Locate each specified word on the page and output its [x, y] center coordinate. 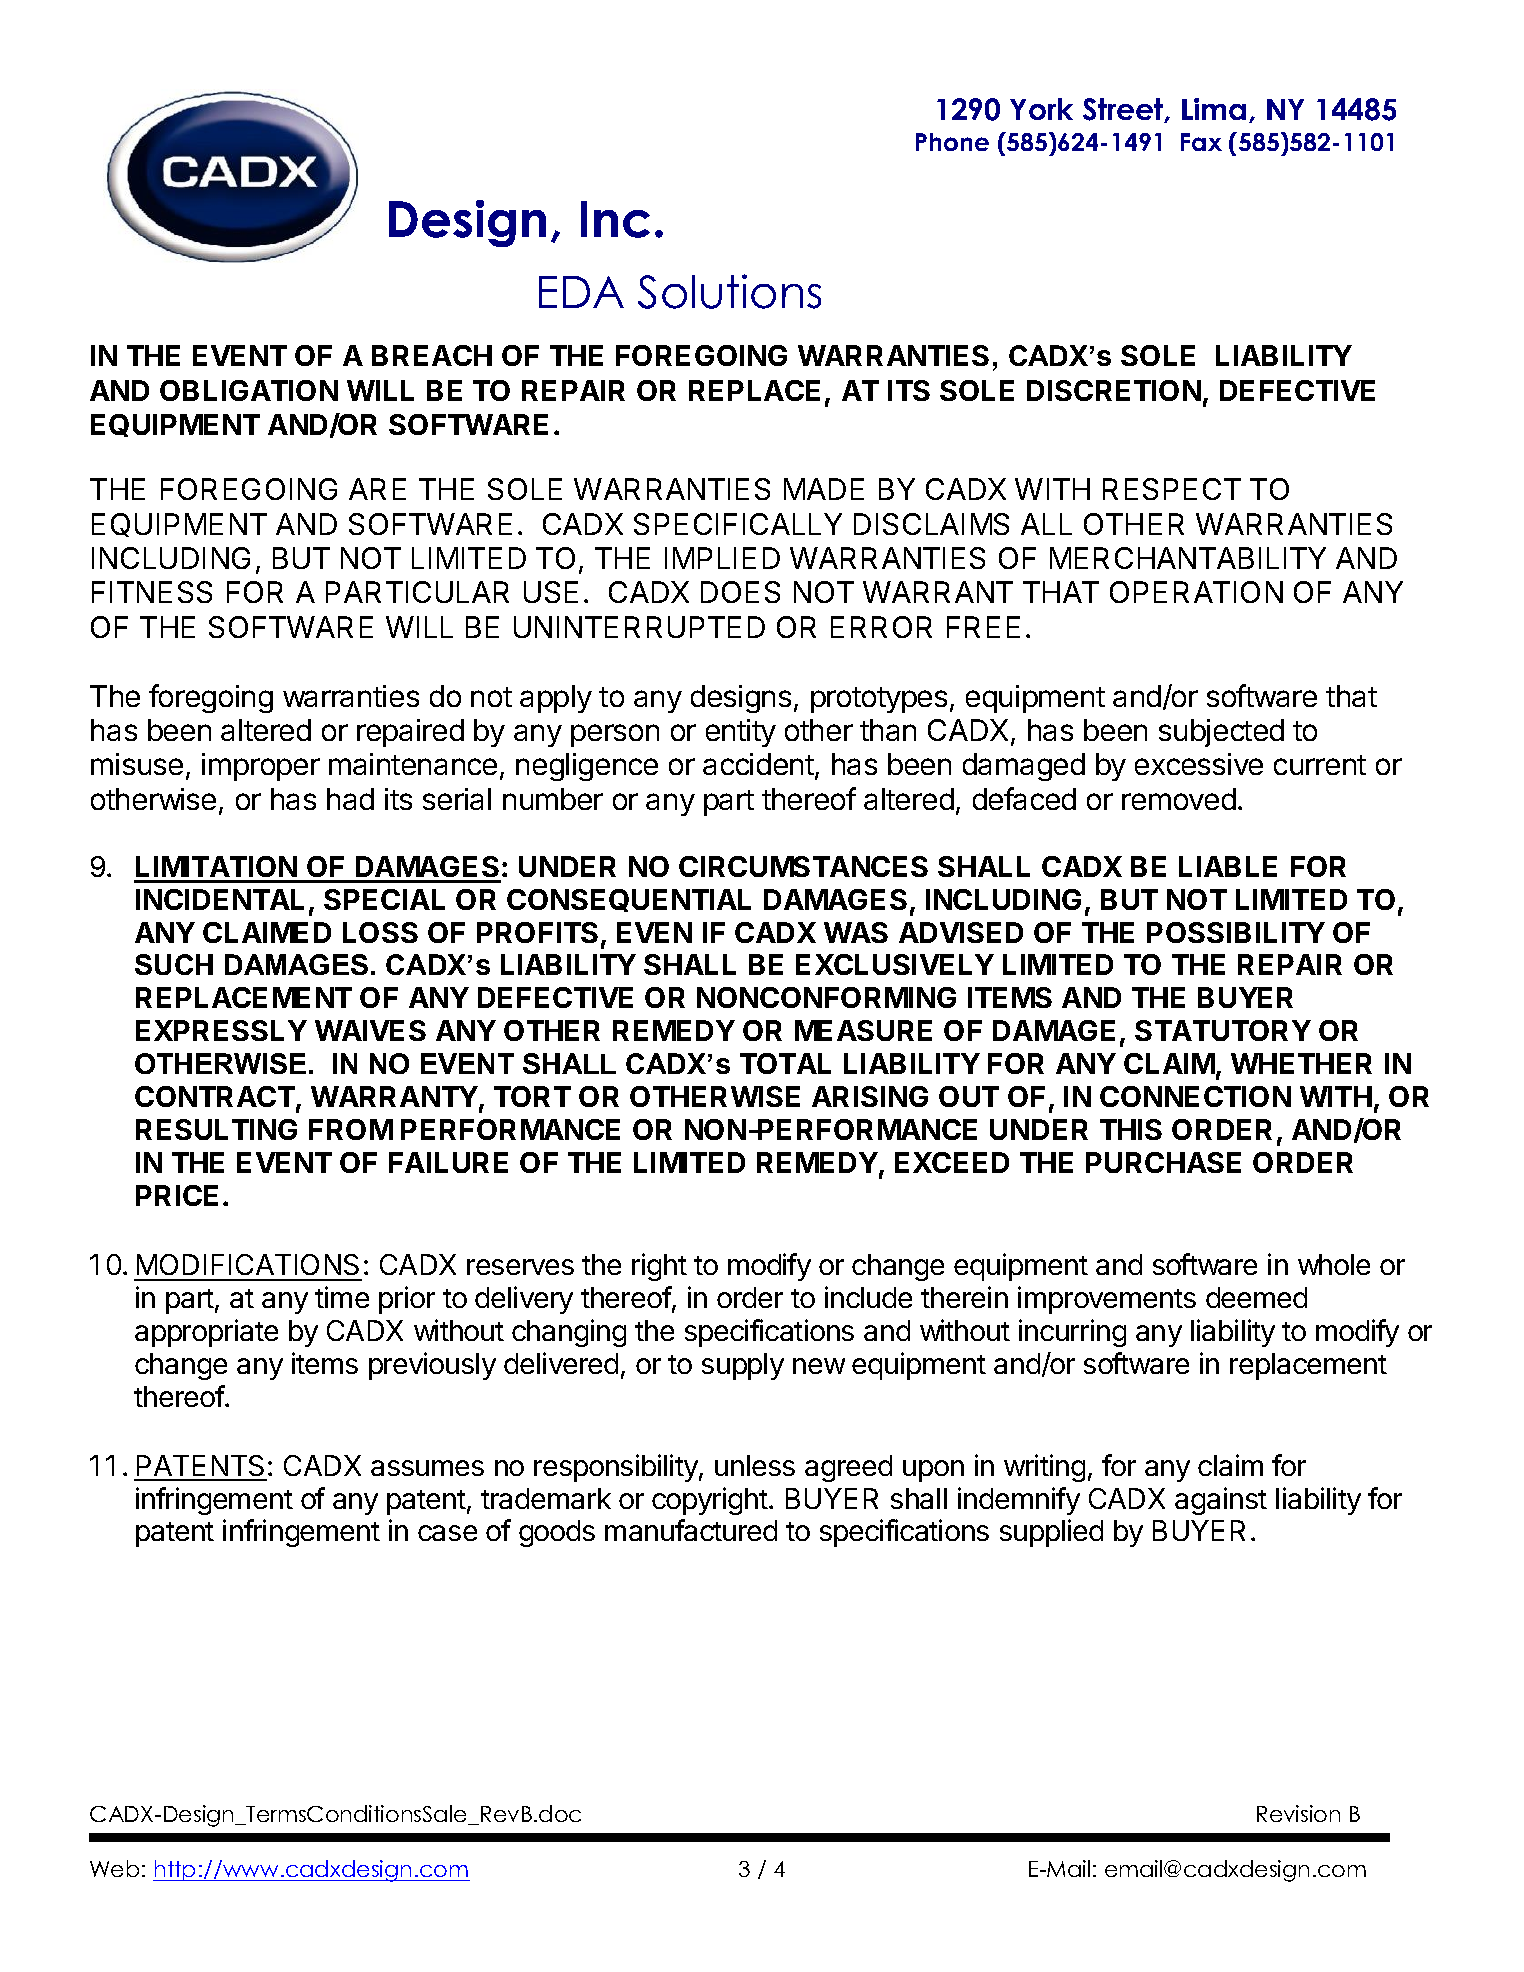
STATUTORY [1223, 1030]
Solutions [729, 291]
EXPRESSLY [221, 1030]
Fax [1201, 142]
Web [114, 1868]
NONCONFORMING [826, 997]
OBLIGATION [249, 390]
